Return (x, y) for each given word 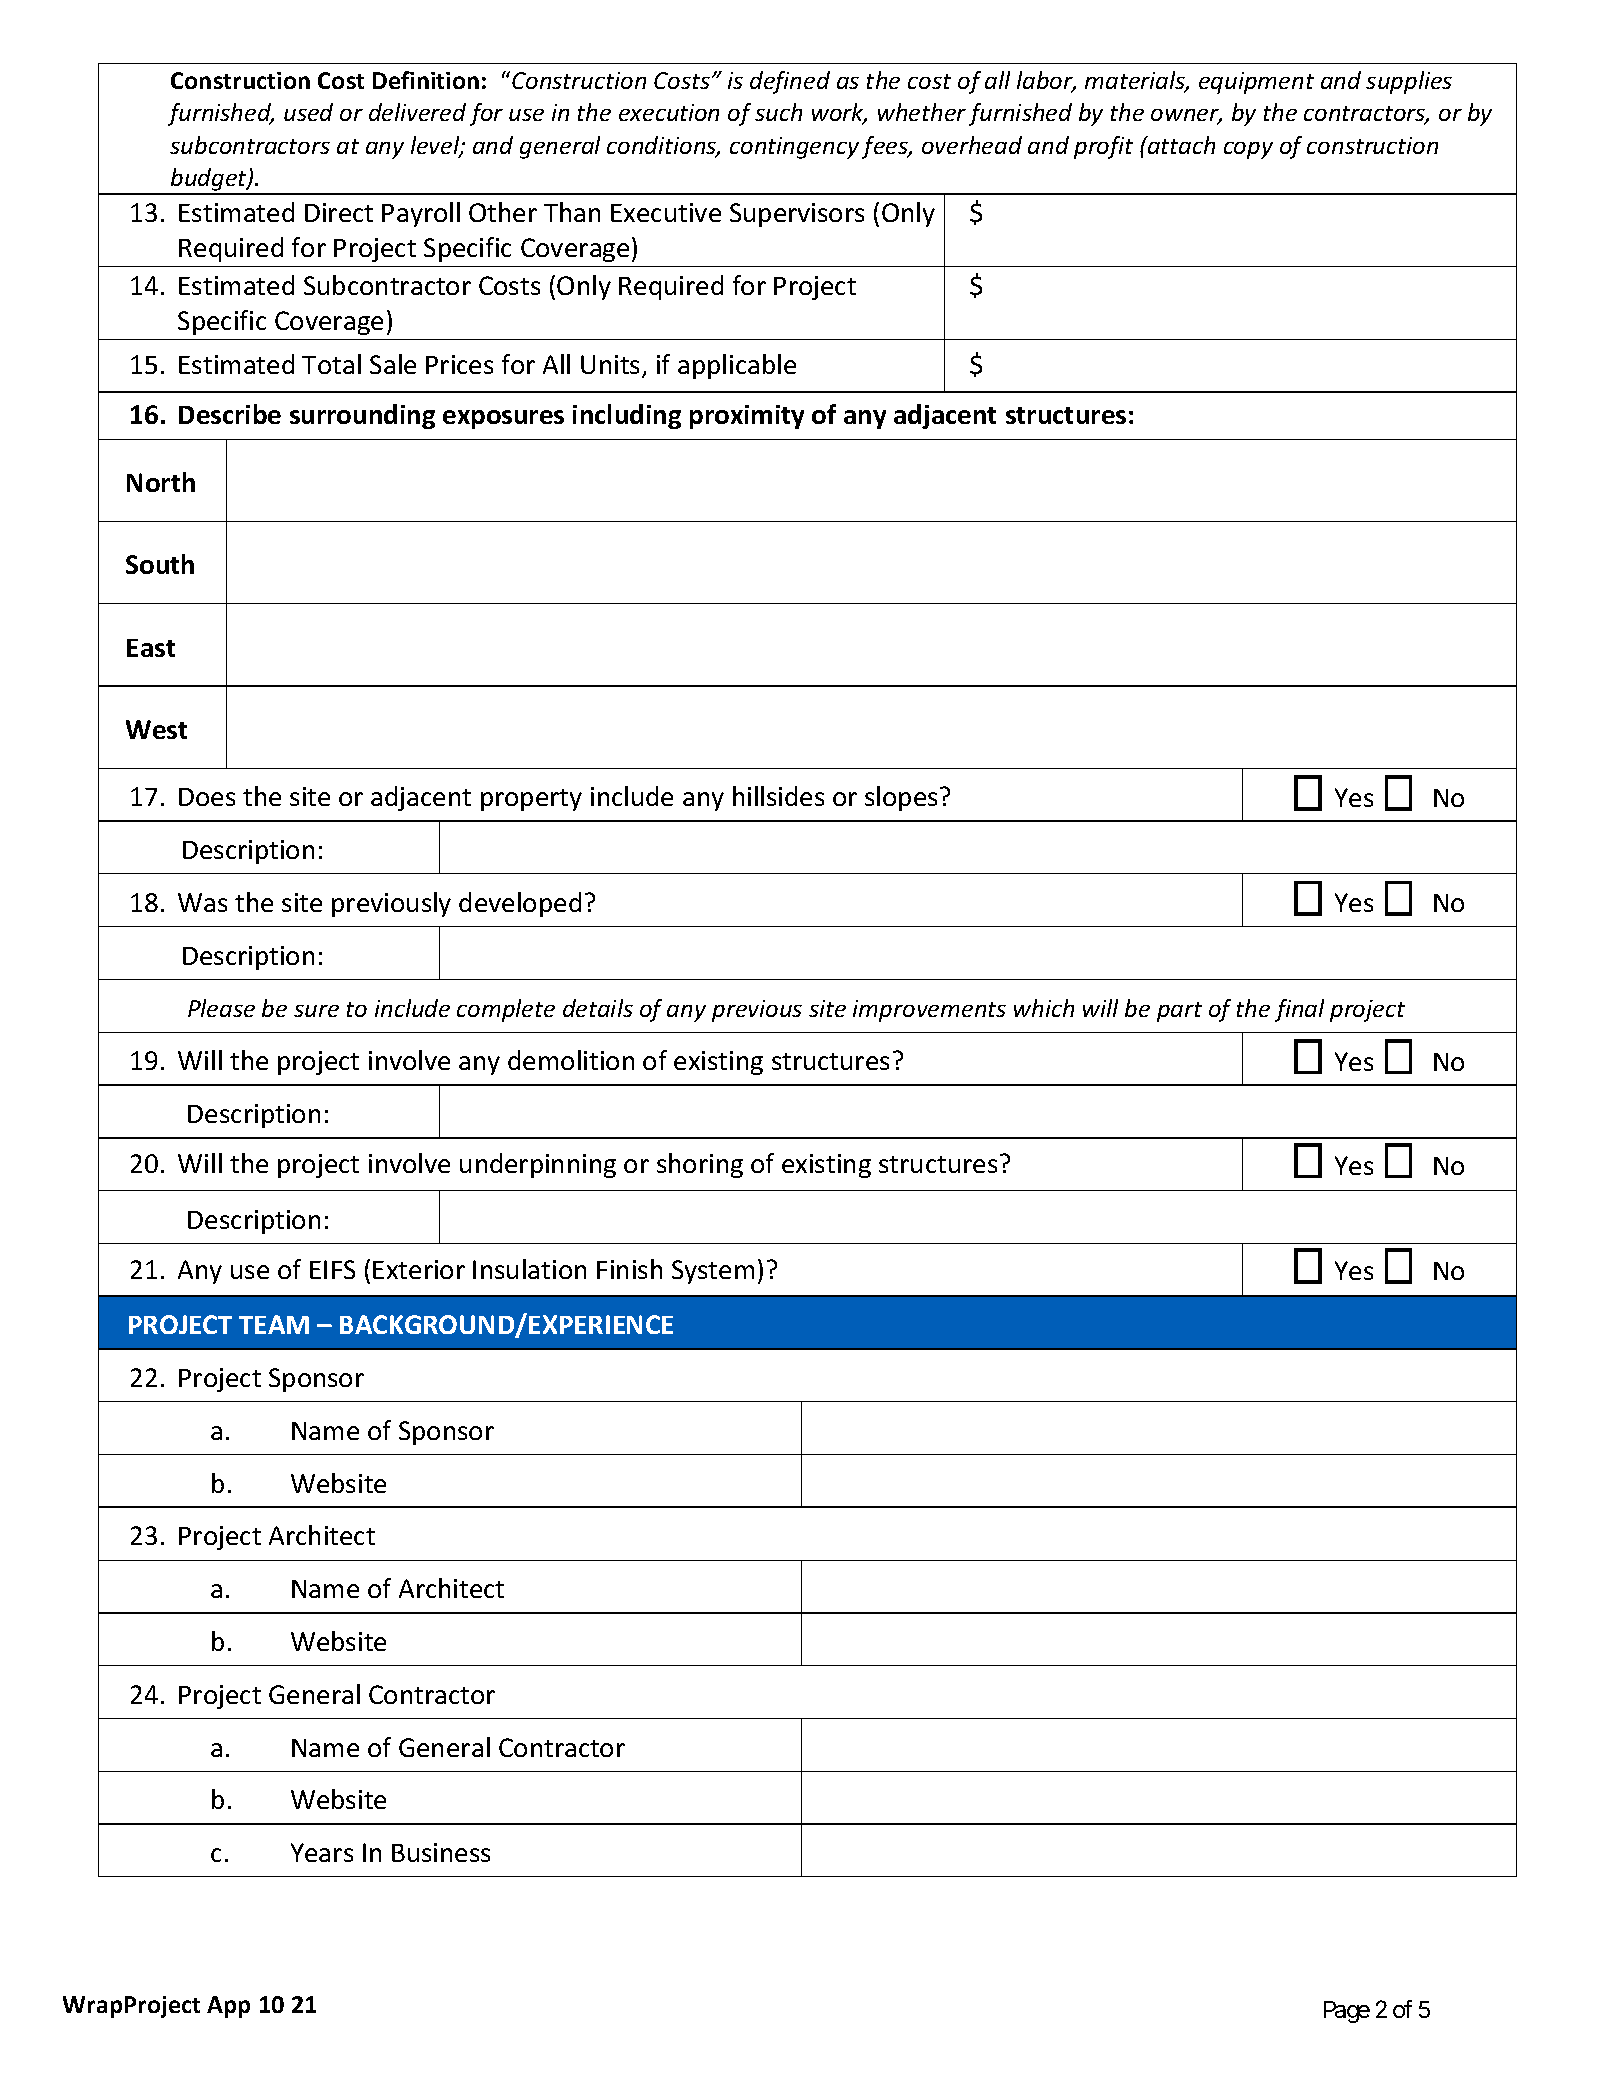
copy (1248, 150)
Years (322, 1852)
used (308, 112)
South (160, 564)
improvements (929, 1011)
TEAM (274, 1324)
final (1299, 1010)
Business (441, 1852)
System (713, 1272)
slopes (901, 798)
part (1179, 1012)
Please (221, 1008)
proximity (747, 417)
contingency (794, 148)
